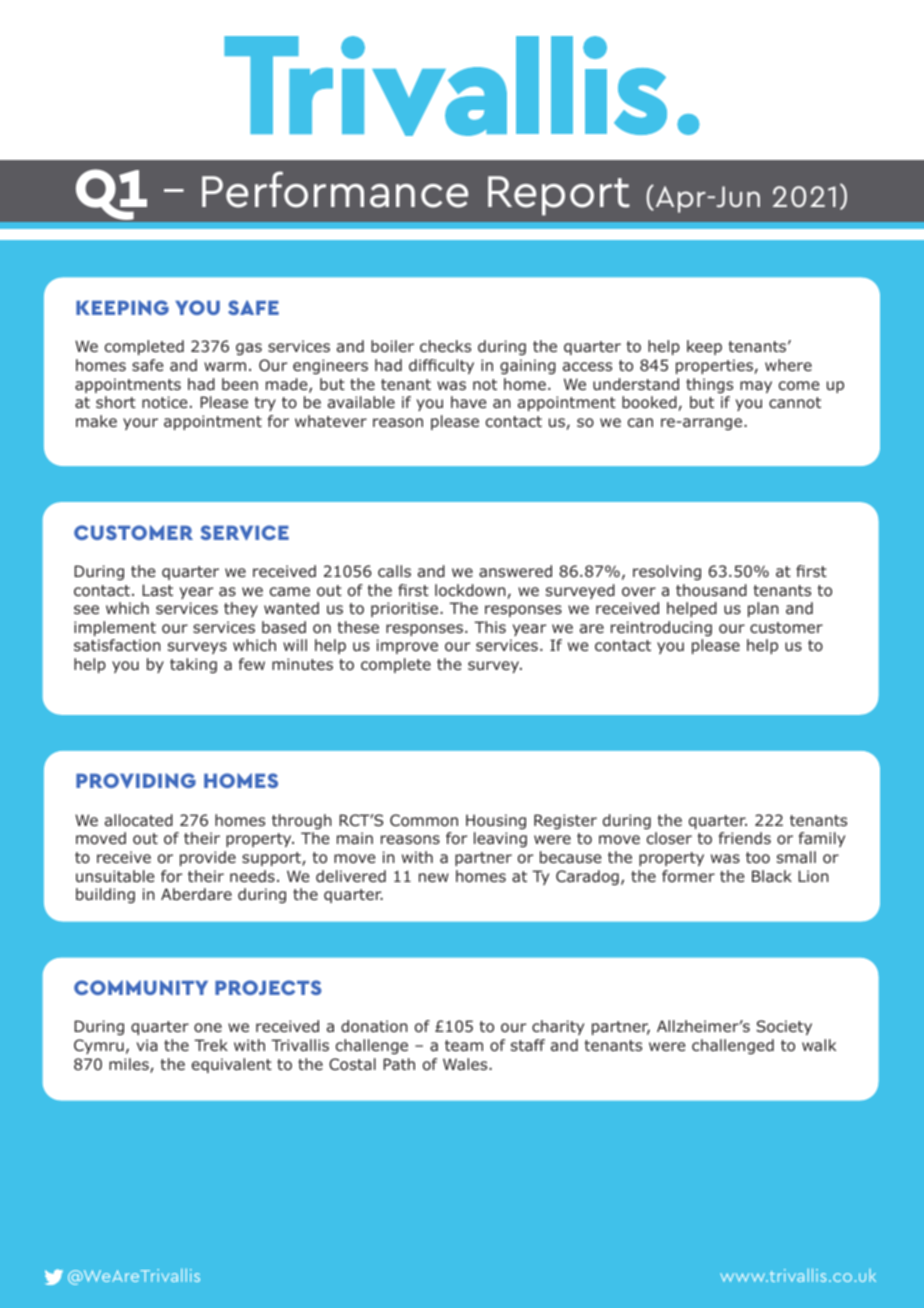  Describe the element at coordinates (335, 189) in the page. I see `Performance` at that location.
